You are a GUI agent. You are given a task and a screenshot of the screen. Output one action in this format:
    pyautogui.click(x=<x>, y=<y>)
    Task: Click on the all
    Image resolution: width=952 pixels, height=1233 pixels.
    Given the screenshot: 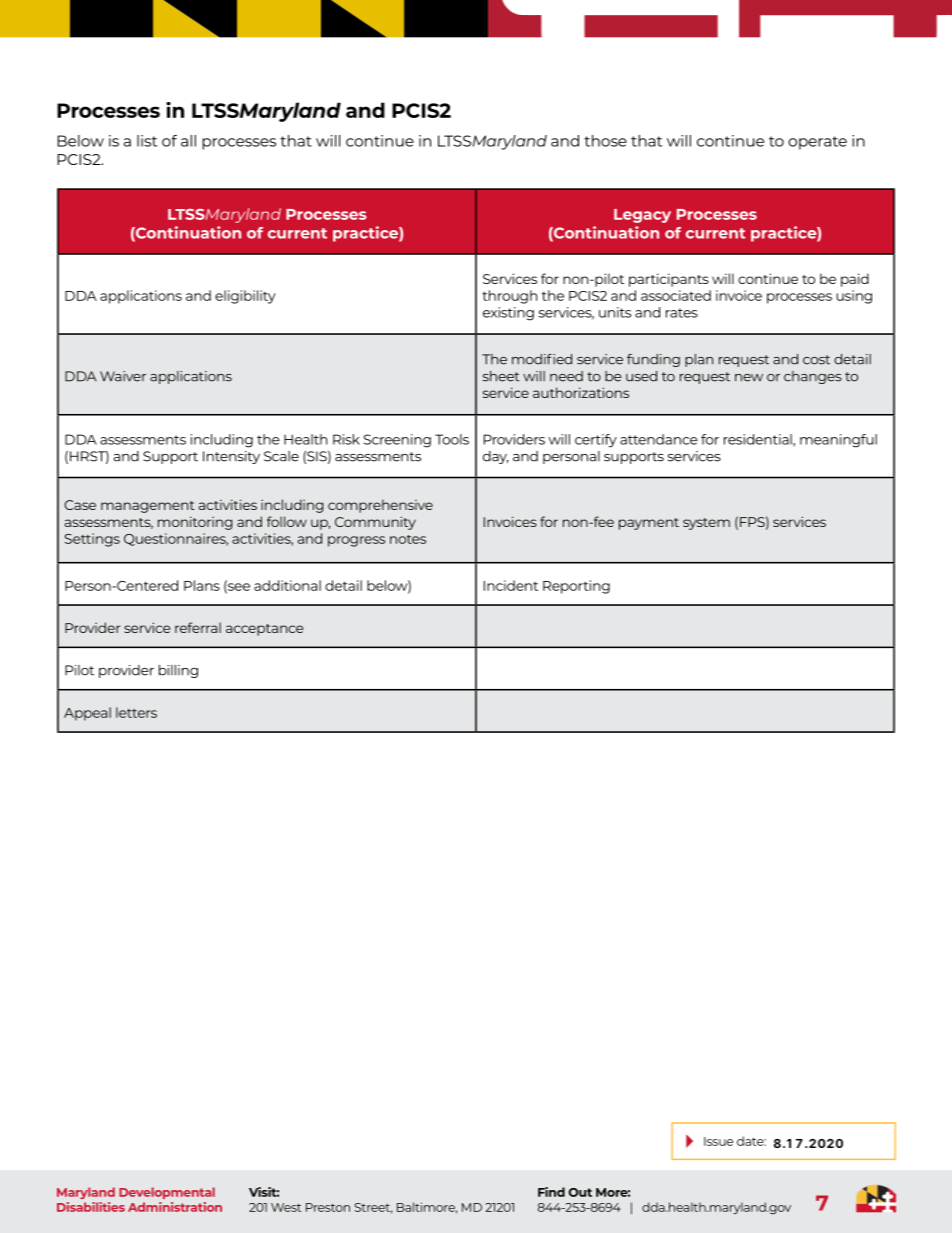 What is the action you would take?
    pyautogui.click(x=188, y=141)
